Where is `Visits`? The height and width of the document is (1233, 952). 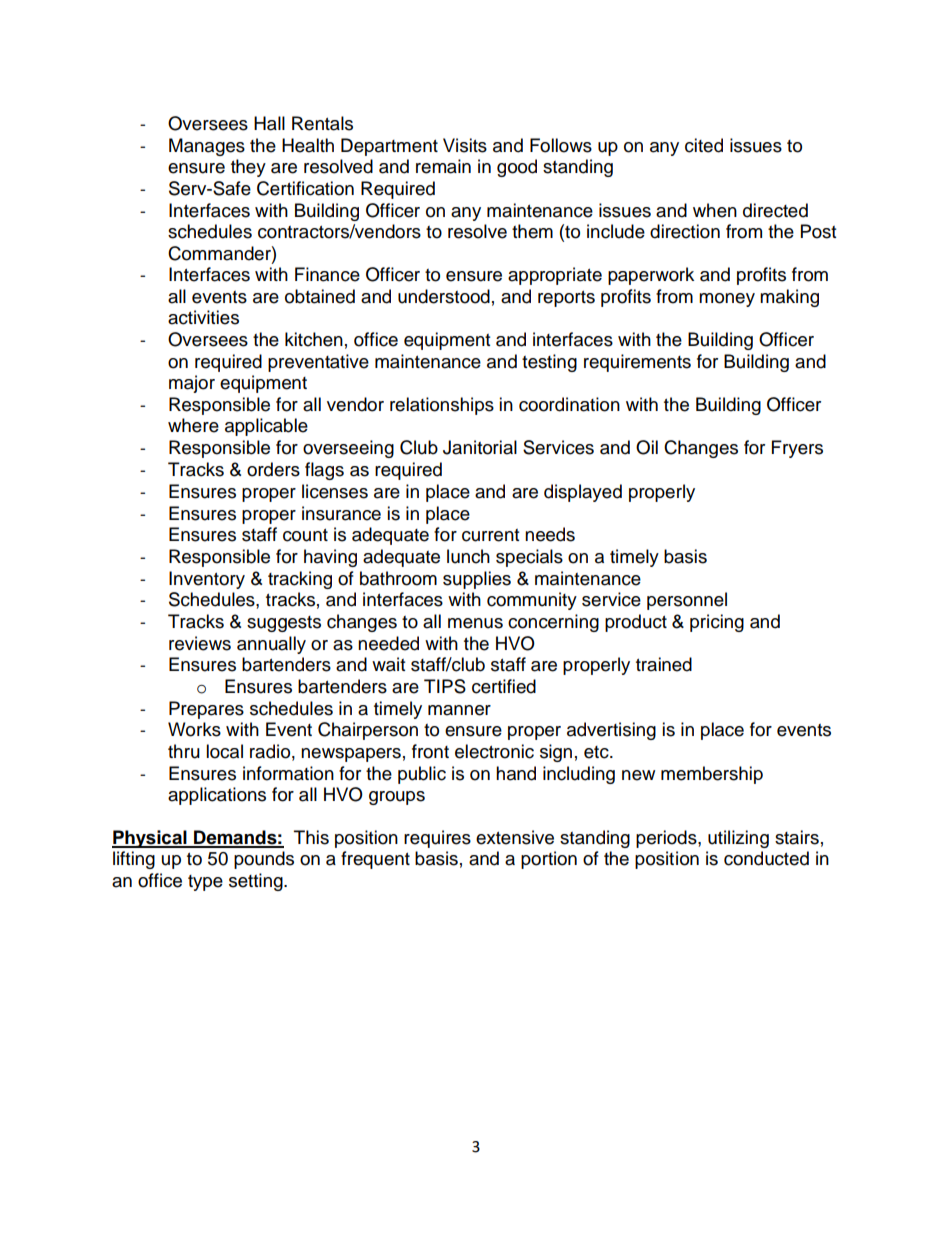
Visits is located at coordinates (465, 145).
